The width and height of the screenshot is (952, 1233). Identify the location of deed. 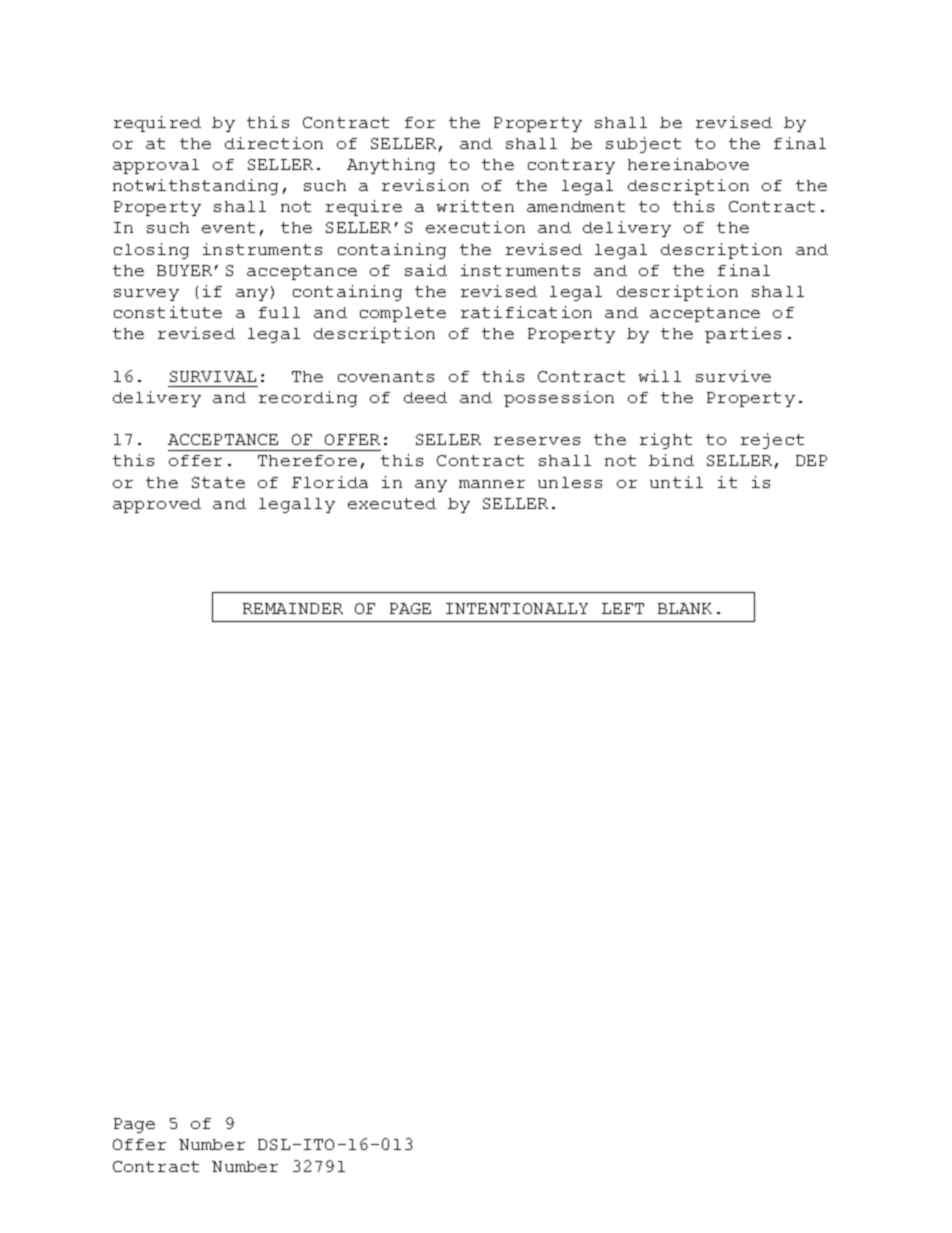
(425, 397).
